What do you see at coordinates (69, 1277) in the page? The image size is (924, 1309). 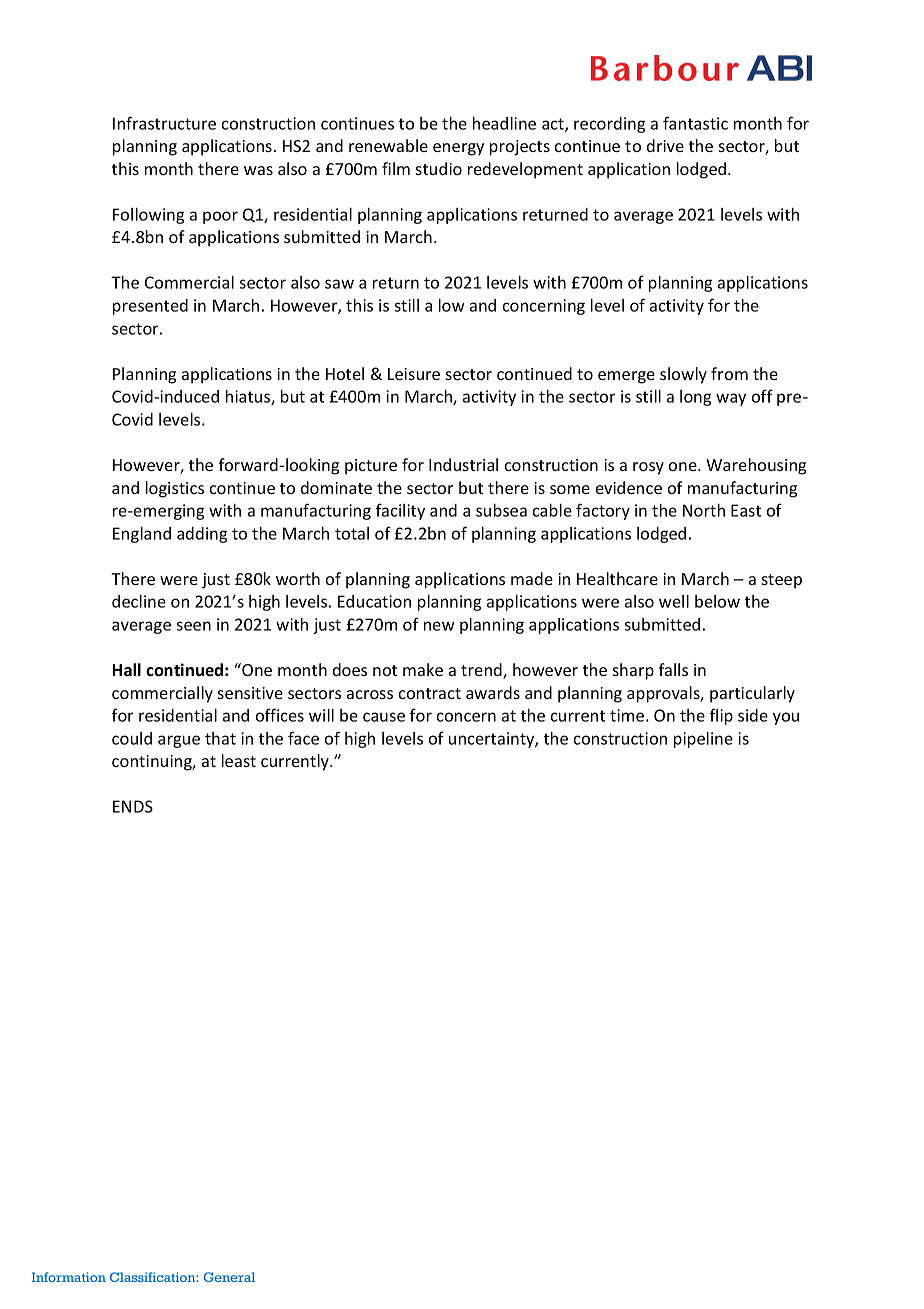 I see `Information` at bounding box center [69, 1277].
